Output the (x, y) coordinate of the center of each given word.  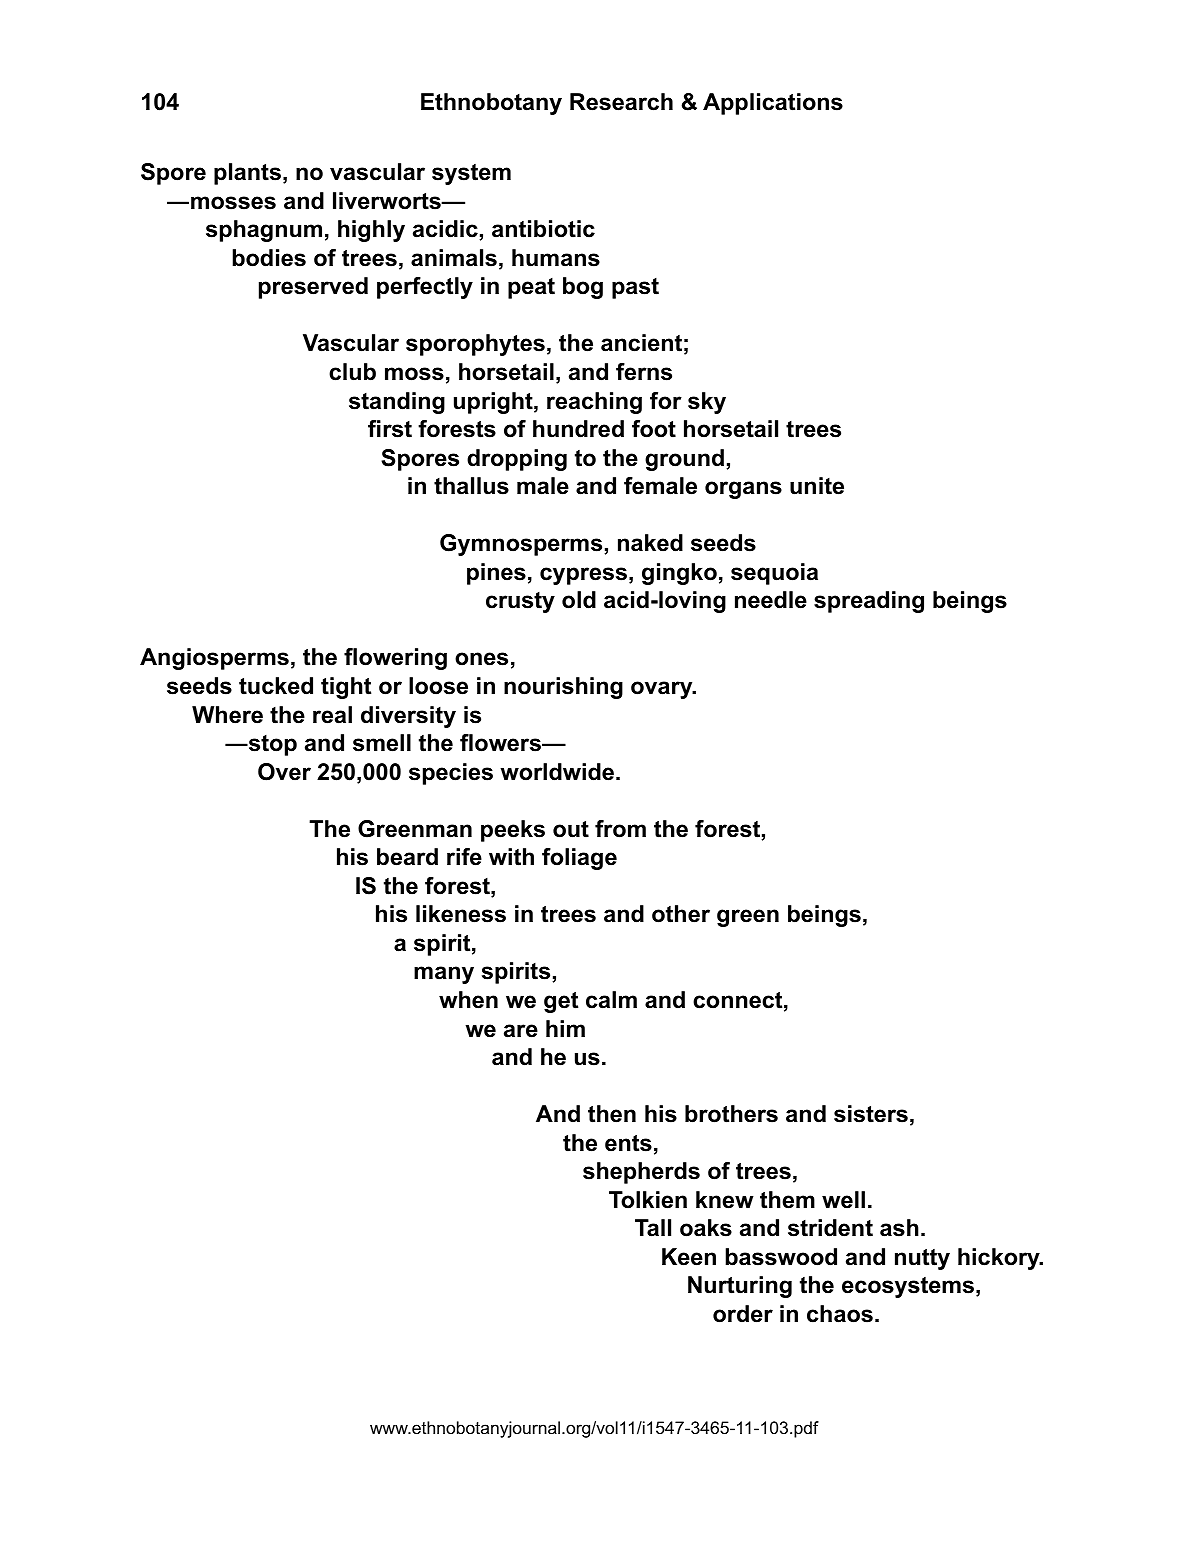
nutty (922, 1259)
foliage (579, 859)
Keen (689, 1257)
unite (817, 486)
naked (650, 543)
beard (407, 857)
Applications (773, 104)
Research (621, 102)
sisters (871, 1114)
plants (247, 174)
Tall (653, 1228)
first (390, 429)
